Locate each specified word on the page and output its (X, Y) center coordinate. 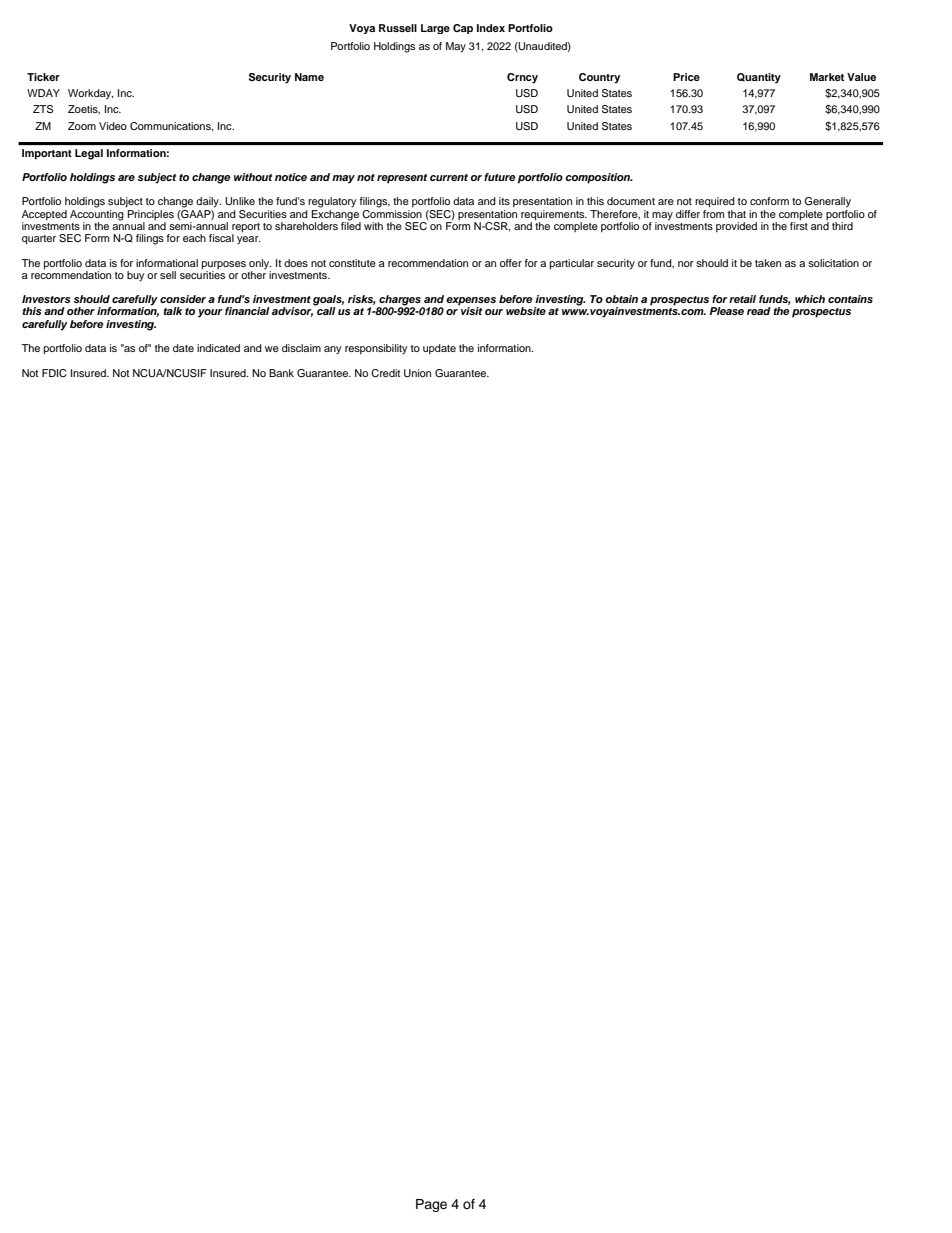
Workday (90, 94)
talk (173, 311)
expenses (471, 302)
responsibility (376, 349)
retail (742, 299)
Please (726, 311)
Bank (281, 373)
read (759, 311)
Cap (463, 29)
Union (417, 373)
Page (431, 1205)
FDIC (54, 373)
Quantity (759, 78)
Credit (385, 373)
